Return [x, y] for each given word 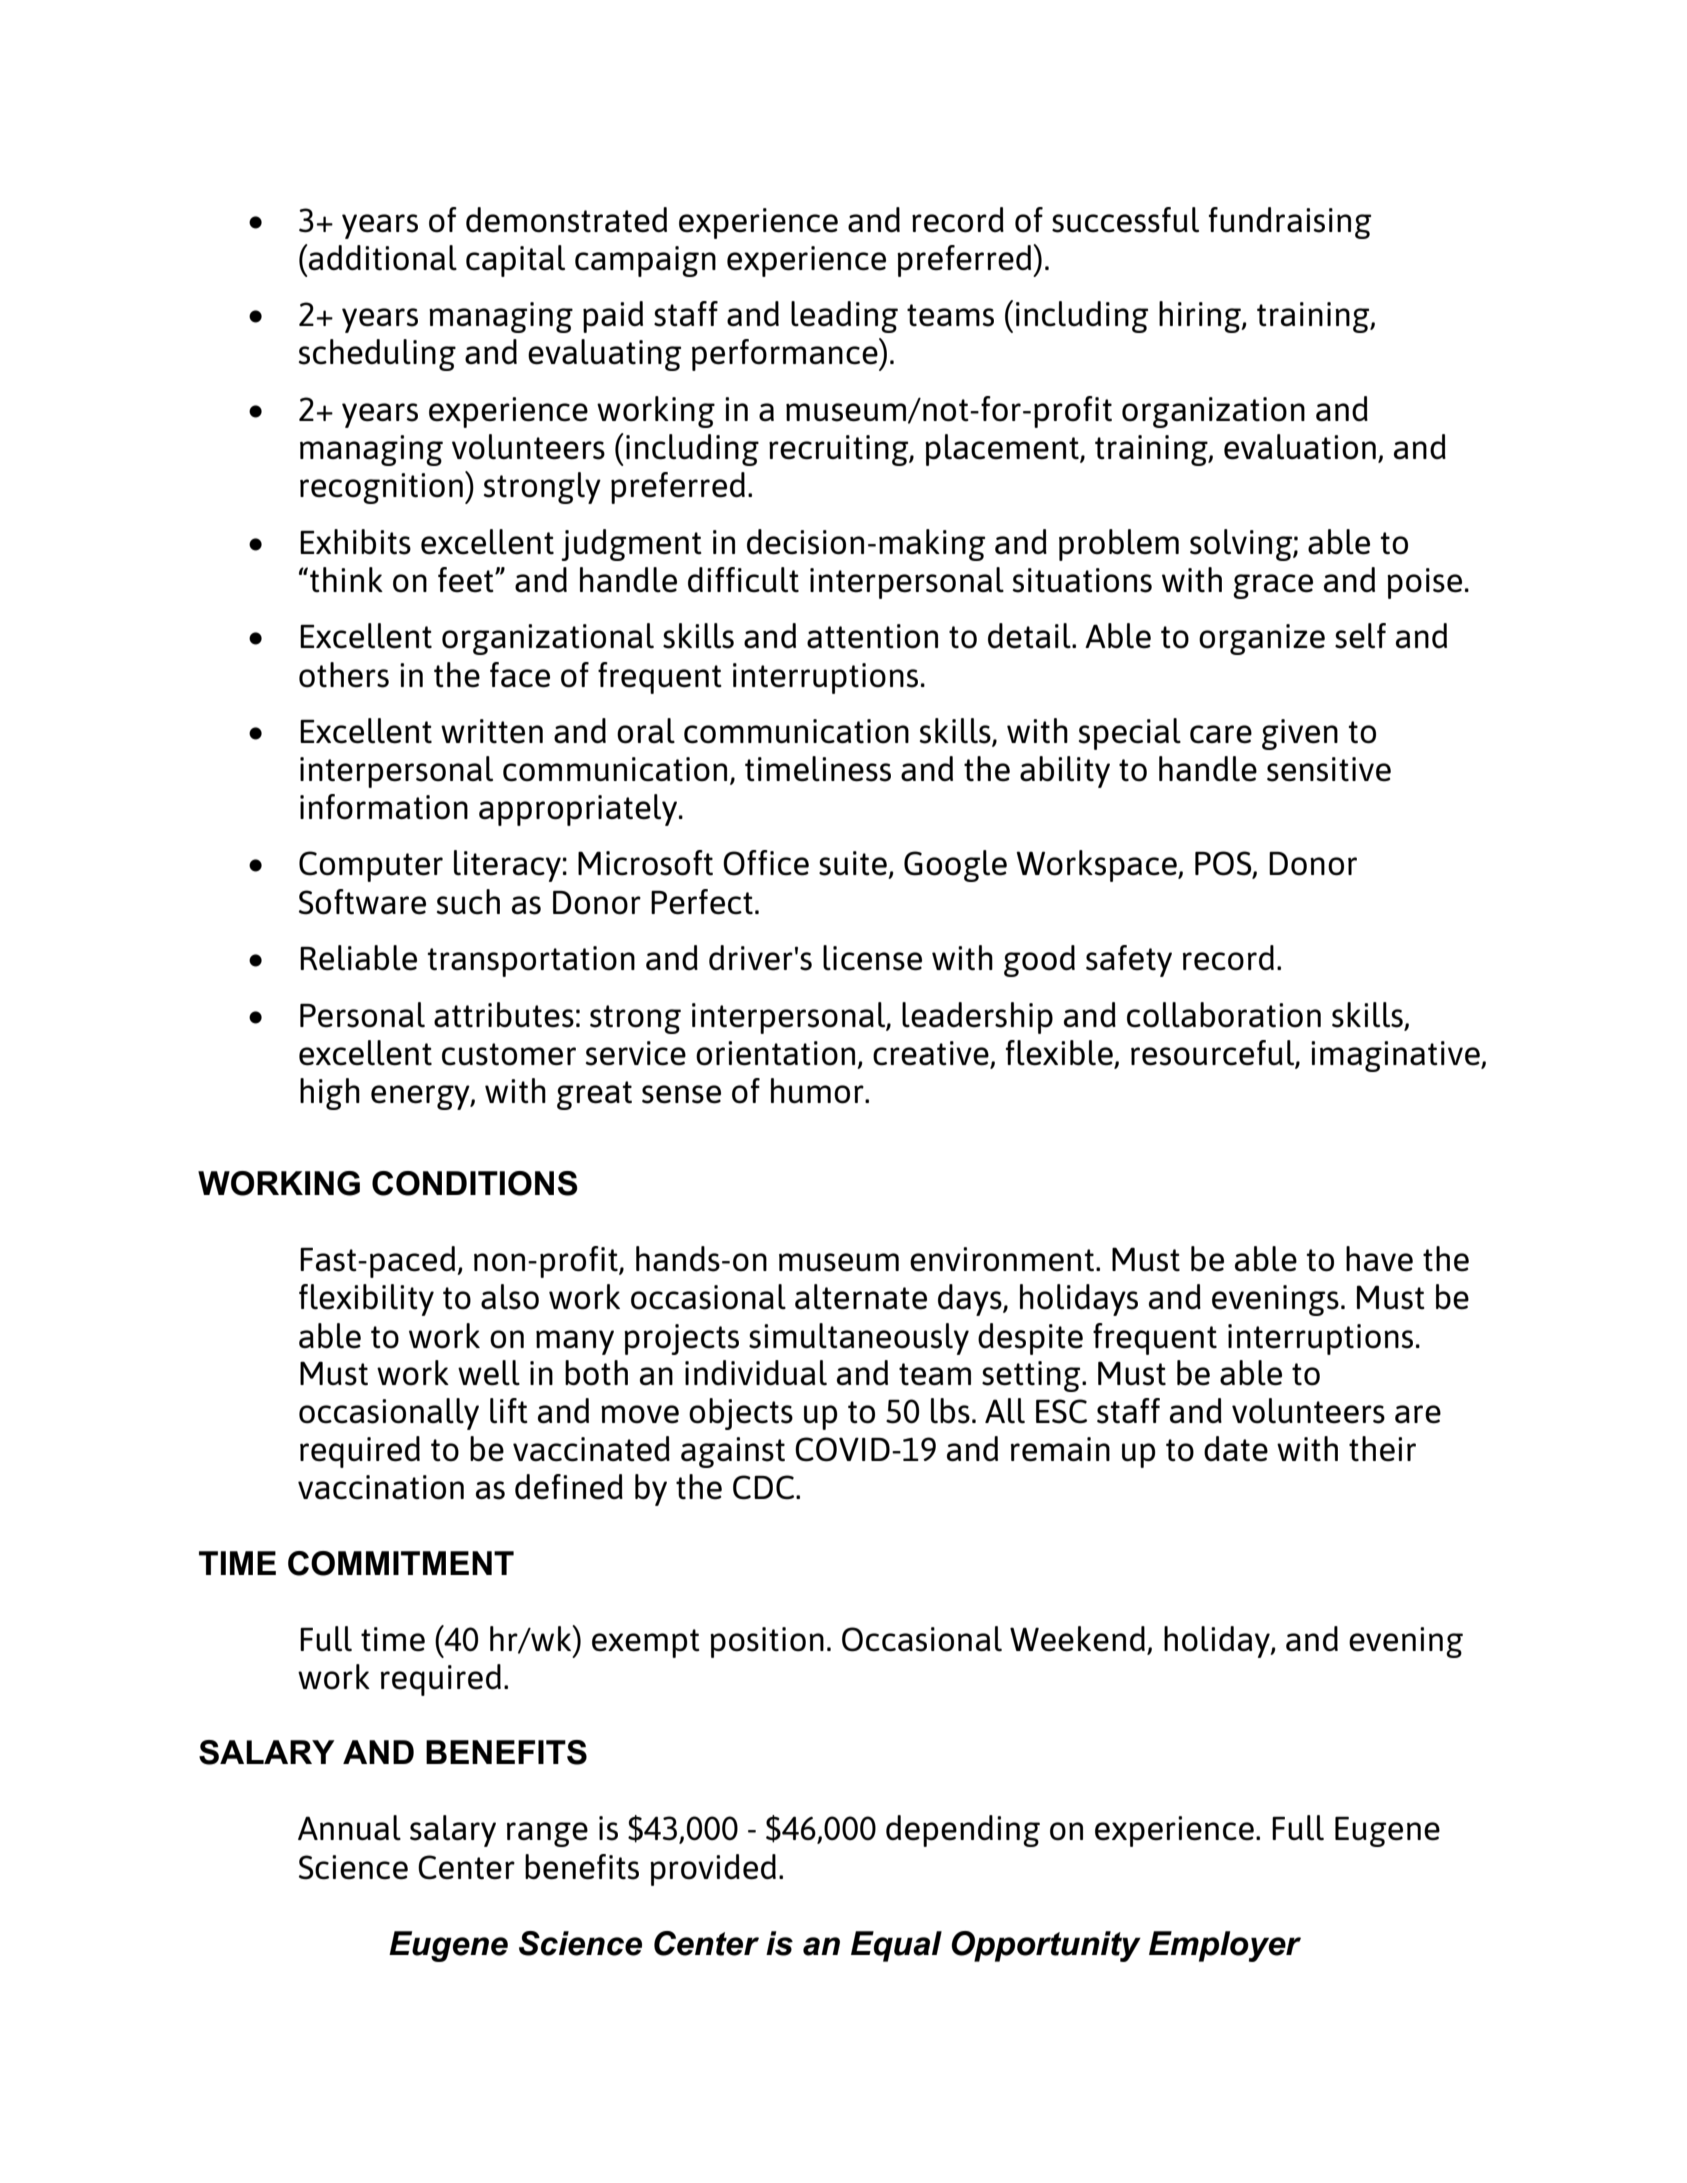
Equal [896, 1946]
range [547, 1834]
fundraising [1290, 223]
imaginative [1396, 1056]
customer [509, 1054]
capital [515, 261]
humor [818, 1091]
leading [844, 317]
